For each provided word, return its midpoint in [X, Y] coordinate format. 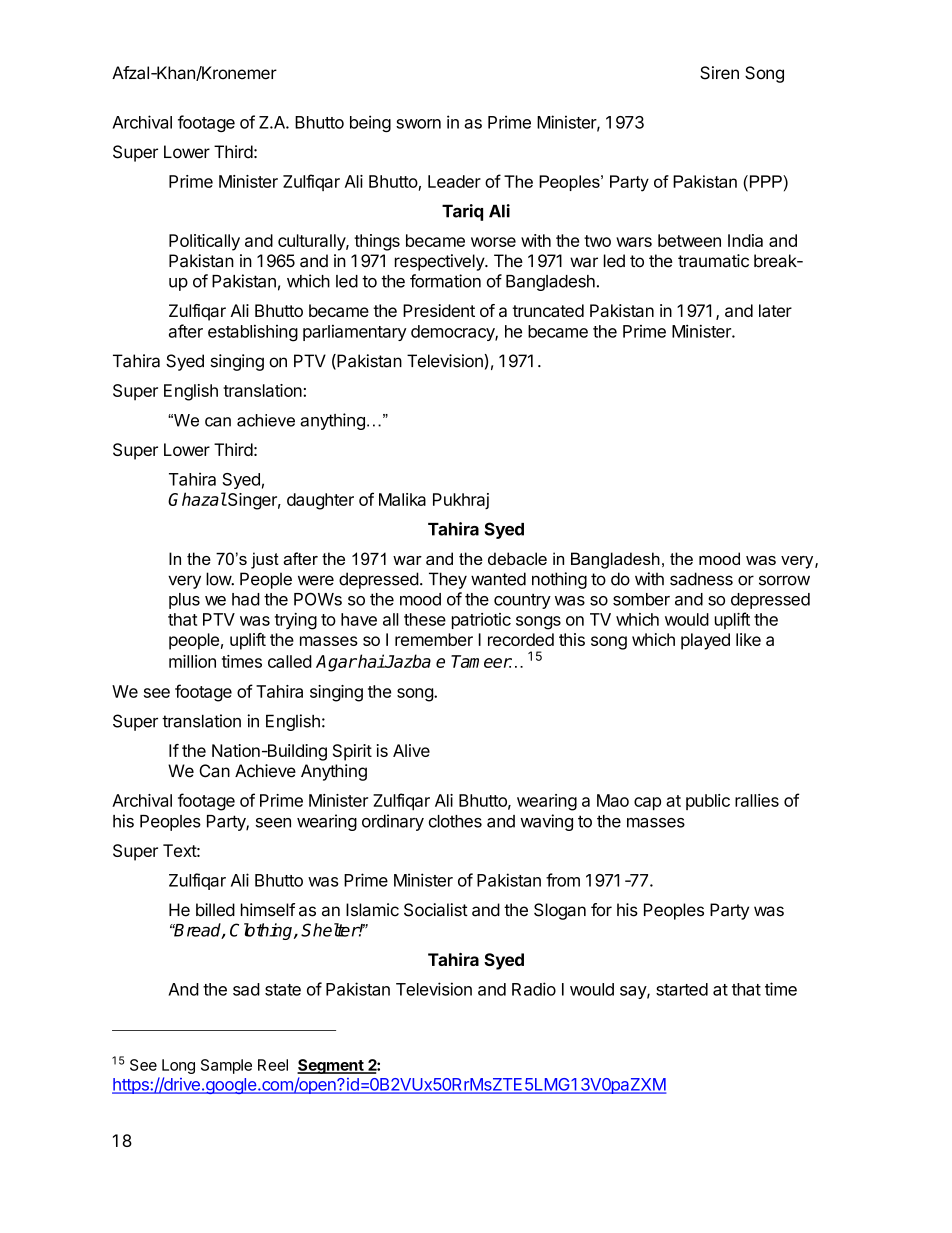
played [705, 641]
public [708, 802]
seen [273, 823]
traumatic [713, 261]
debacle [517, 558]
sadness [701, 579]
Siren [719, 73]
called [290, 661]
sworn [418, 124]
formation [445, 281]
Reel [273, 1065]
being [370, 123]
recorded [521, 639]
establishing [253, 333]
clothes [455, 821]
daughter [320, 501]
